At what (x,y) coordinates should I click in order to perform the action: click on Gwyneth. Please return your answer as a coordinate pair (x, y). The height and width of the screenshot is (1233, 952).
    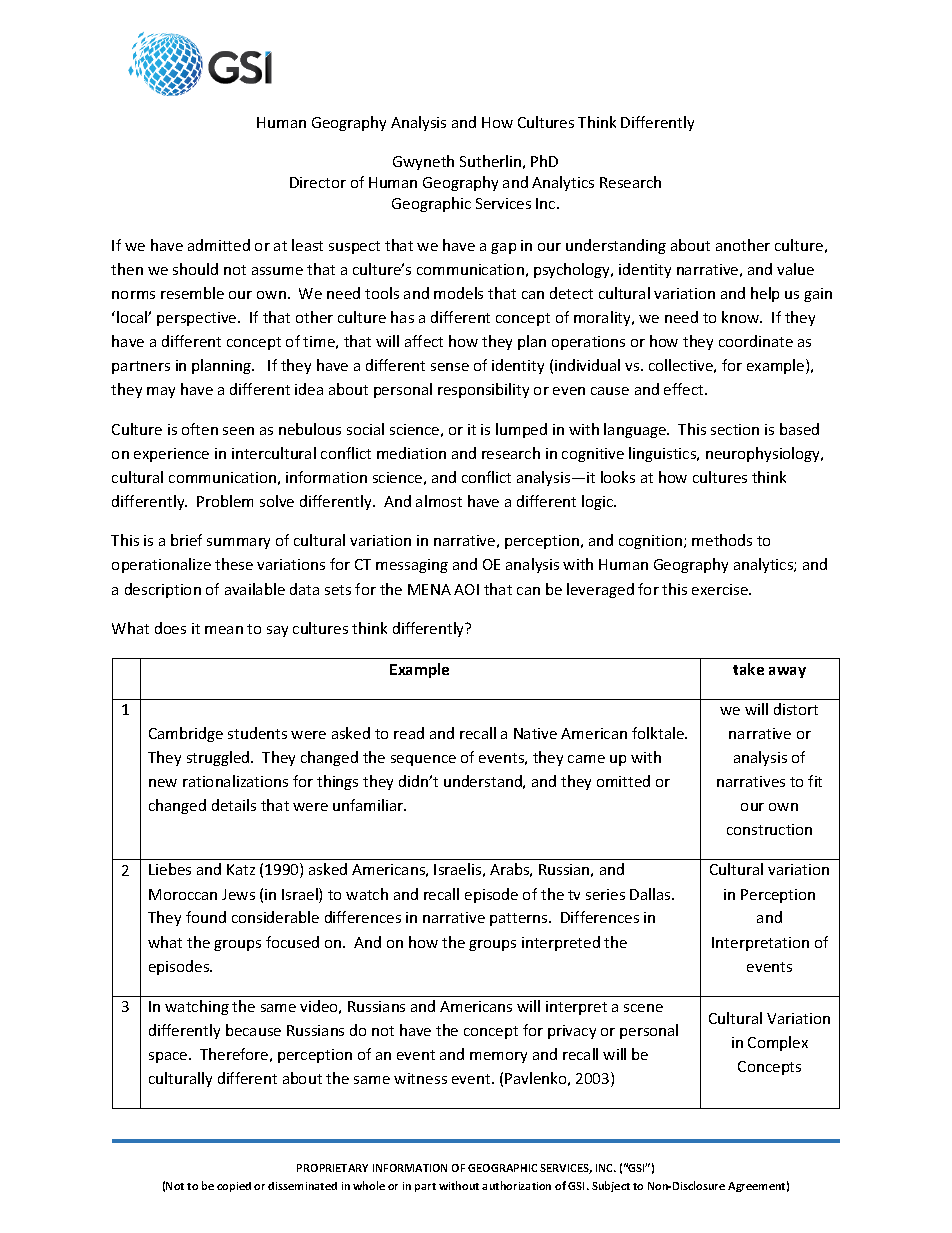
    Looking at the image, I should click on (423, 162).
